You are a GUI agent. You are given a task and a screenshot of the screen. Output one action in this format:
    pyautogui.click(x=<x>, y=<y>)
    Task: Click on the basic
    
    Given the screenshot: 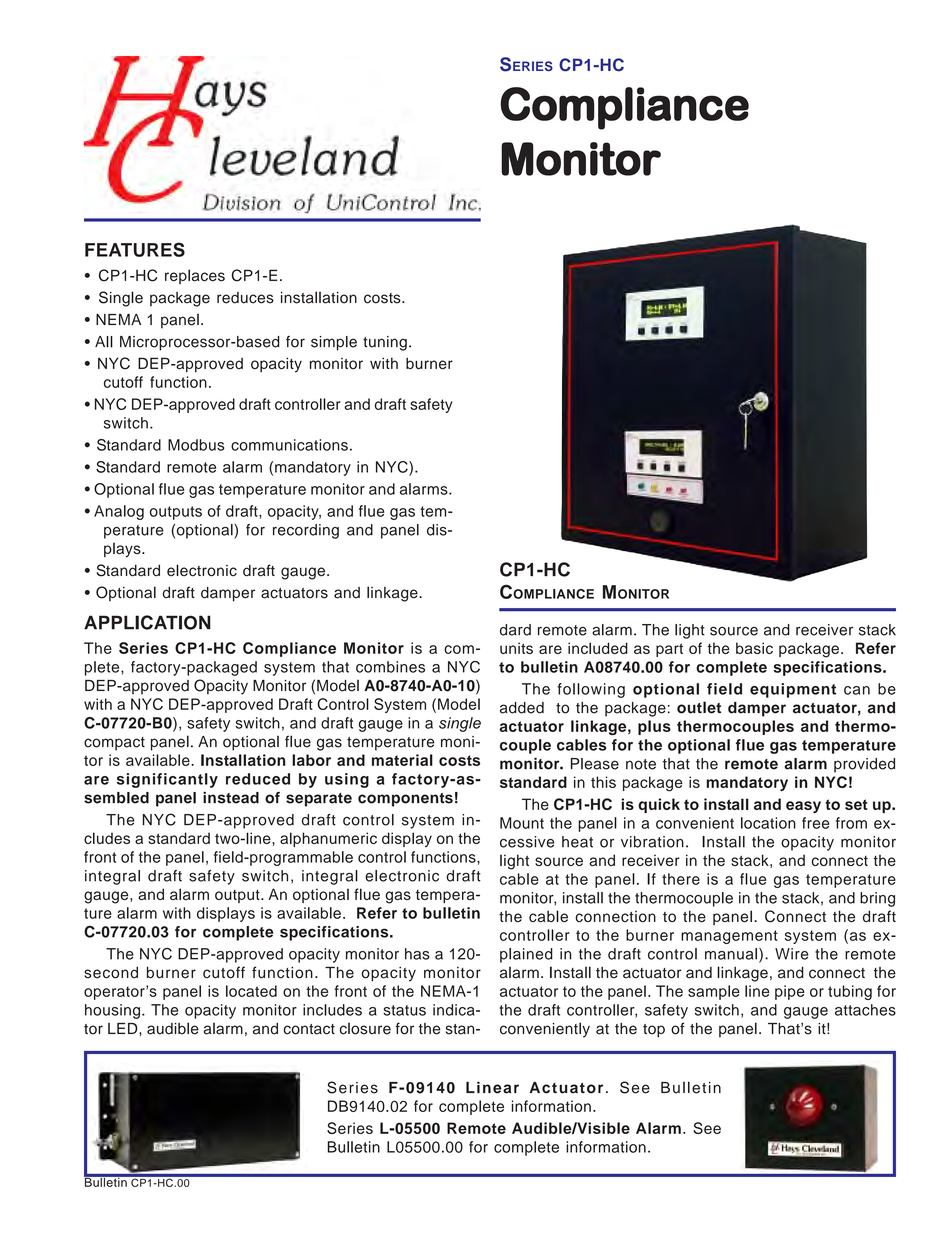 What is the action you would take?
    pyautogui.click(x=754, y=648)
